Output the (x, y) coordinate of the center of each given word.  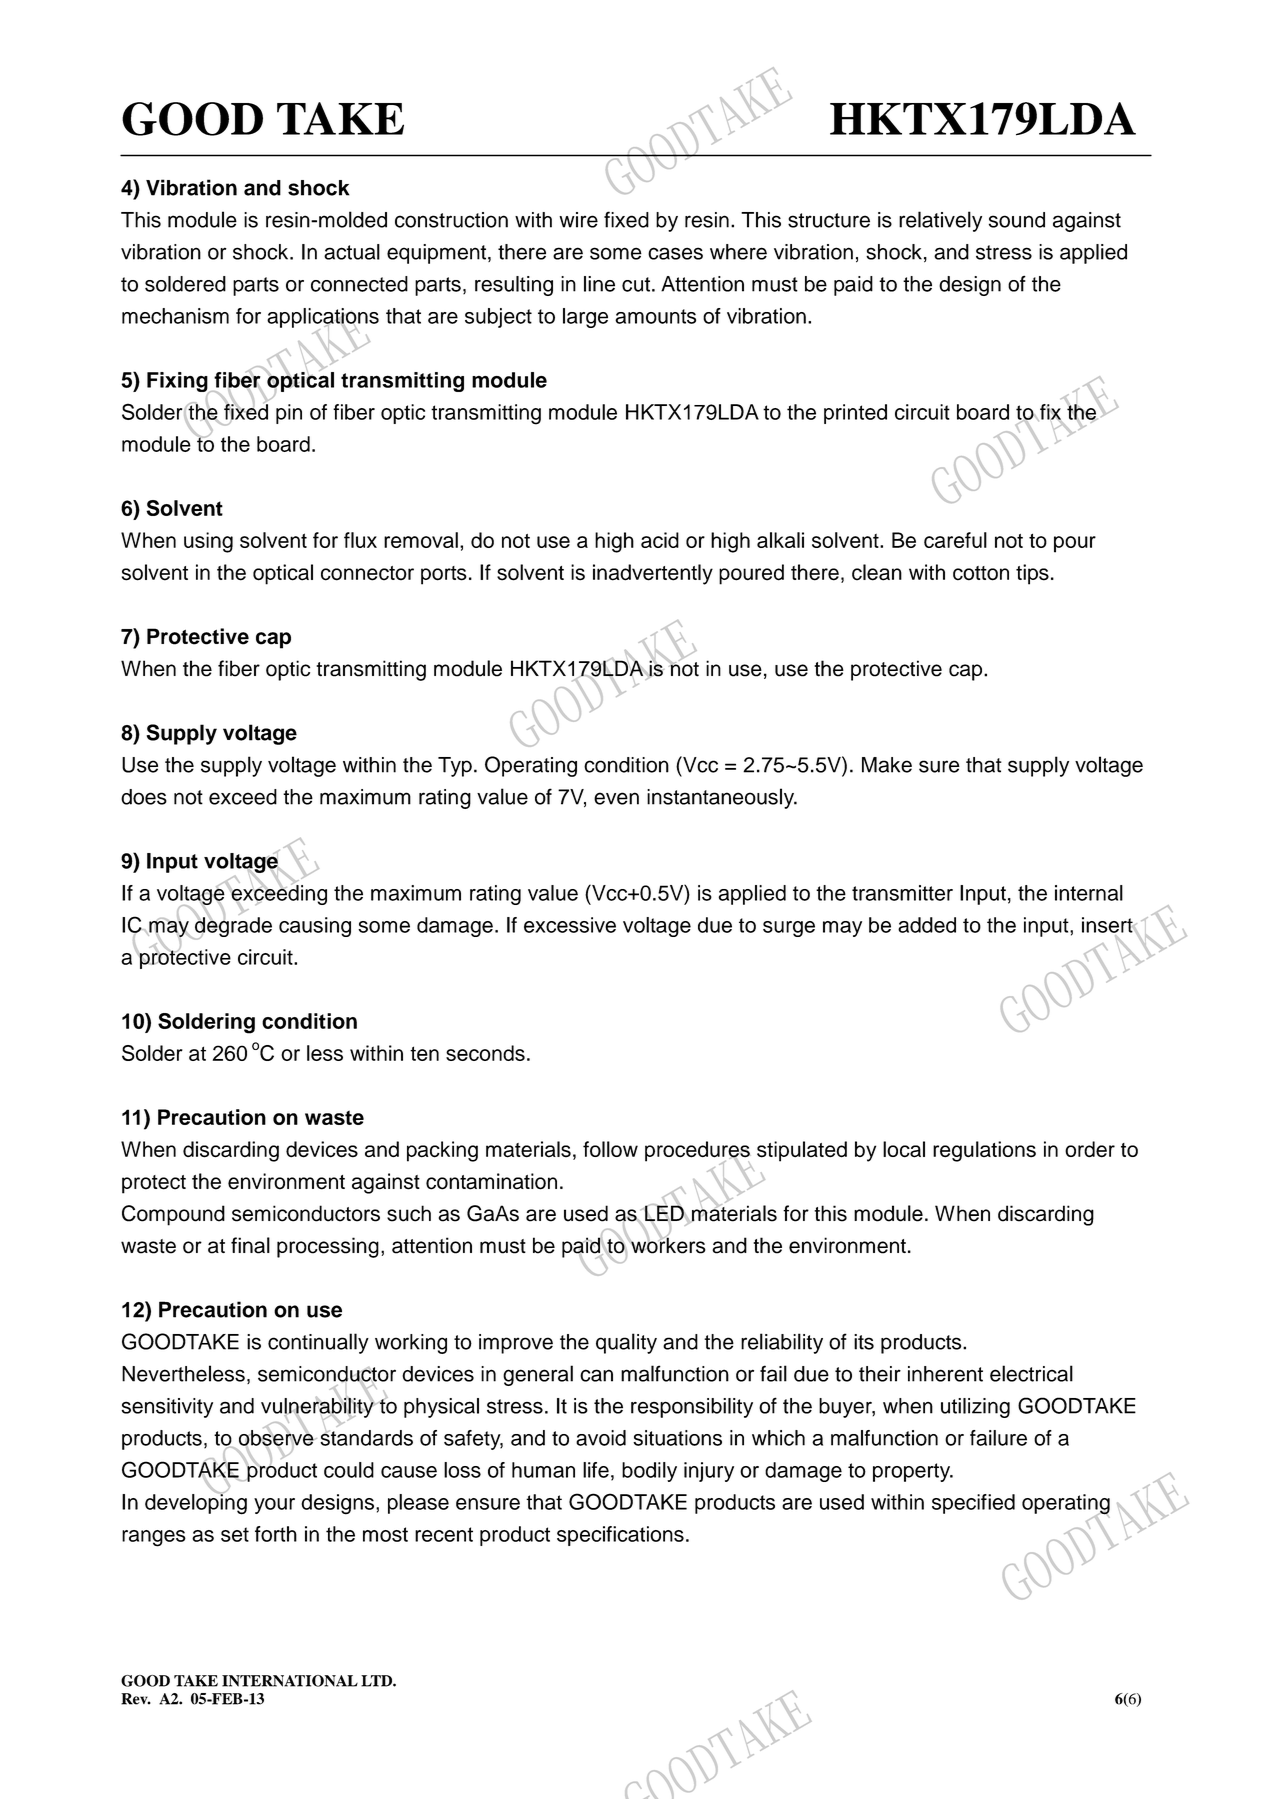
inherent (945, 1374)
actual (352, 252)
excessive (570, 925)
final (250, 1245)
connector (367, 573)
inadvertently (653, 574)
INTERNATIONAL (290, 1681)
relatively (940, 221)
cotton (981, 573)
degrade (232, 927)
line (599, 284)
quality (626, 1343)
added (927, 925)
